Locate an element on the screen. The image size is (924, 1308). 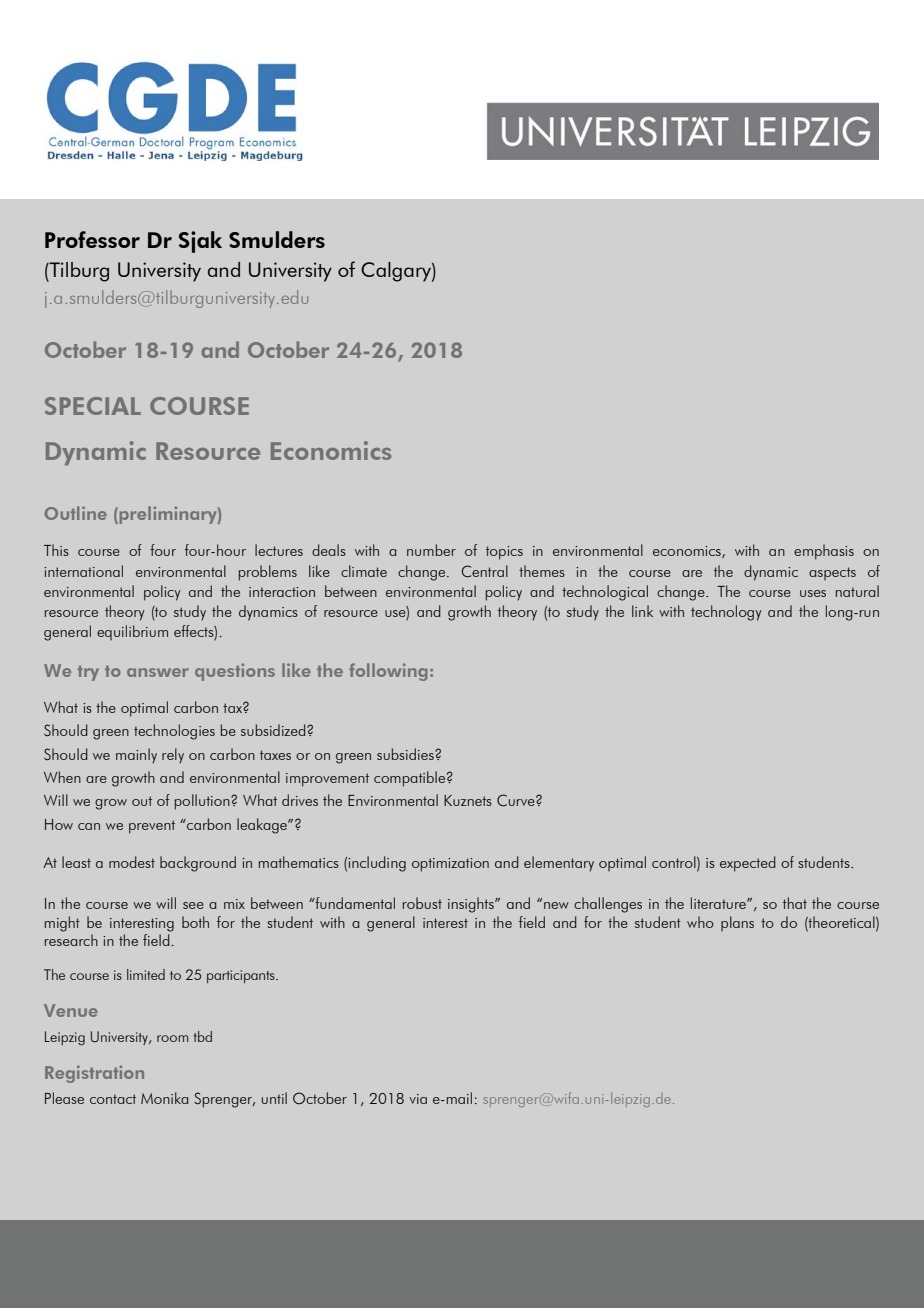
Outline is located at coordinates (76, 513).
